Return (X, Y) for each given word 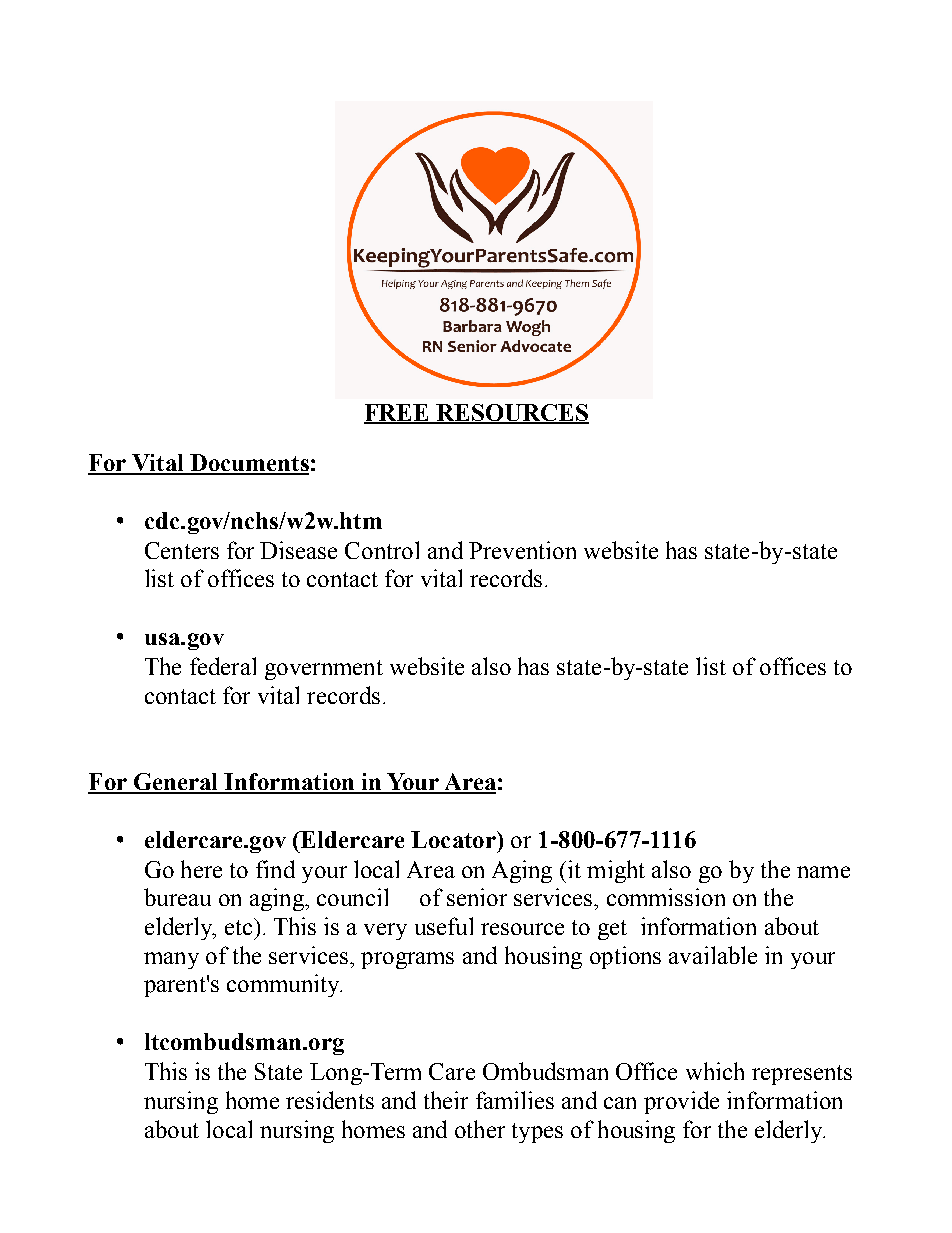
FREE (398, 413)
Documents (248, 464)
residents (330, 1100)
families (515, 1100)
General (176, 783)
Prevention (522, 550)
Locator (454, 839)
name (823, 872)
